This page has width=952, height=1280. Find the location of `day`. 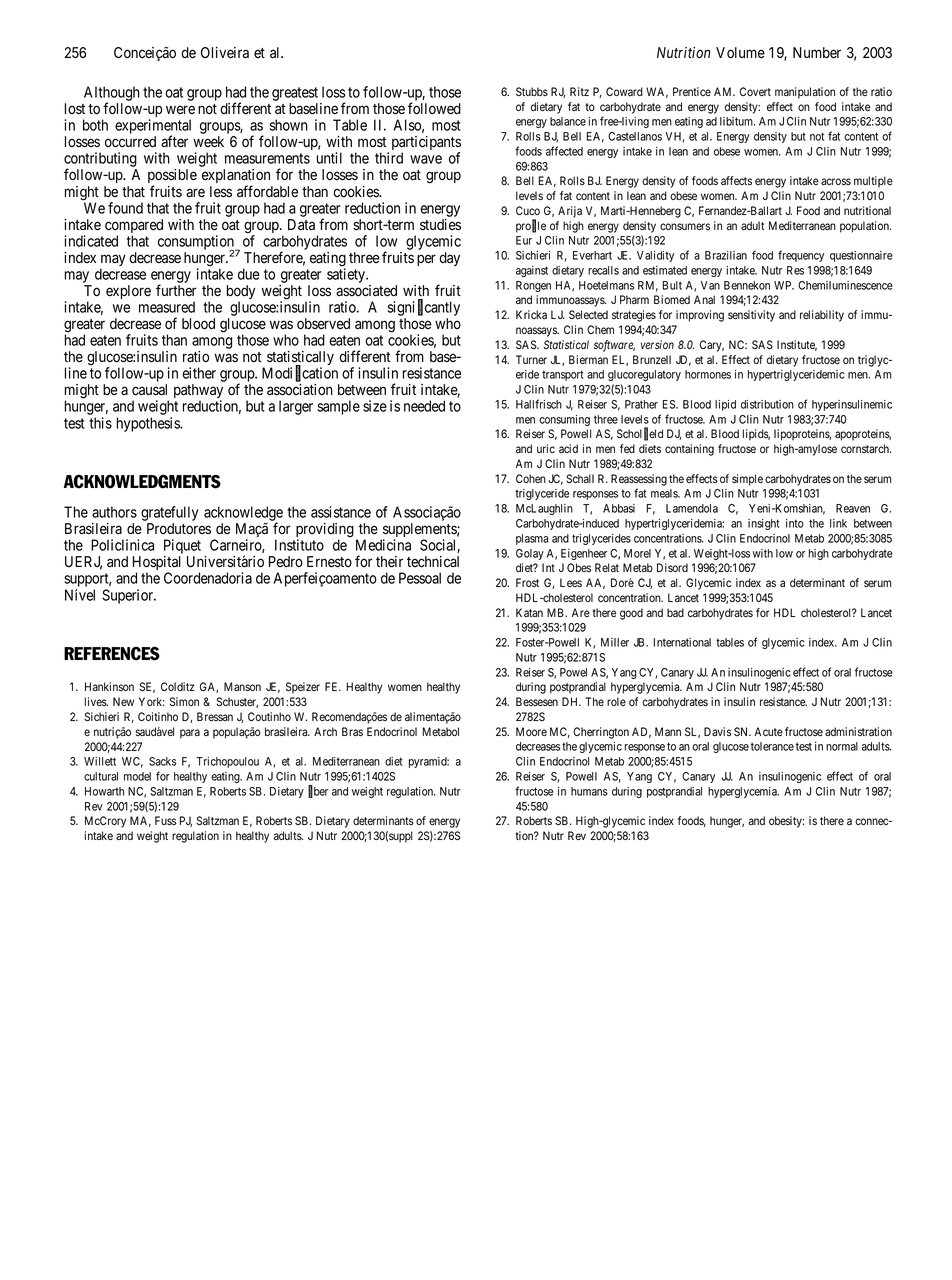

day is located at coordinates (449, 259).
